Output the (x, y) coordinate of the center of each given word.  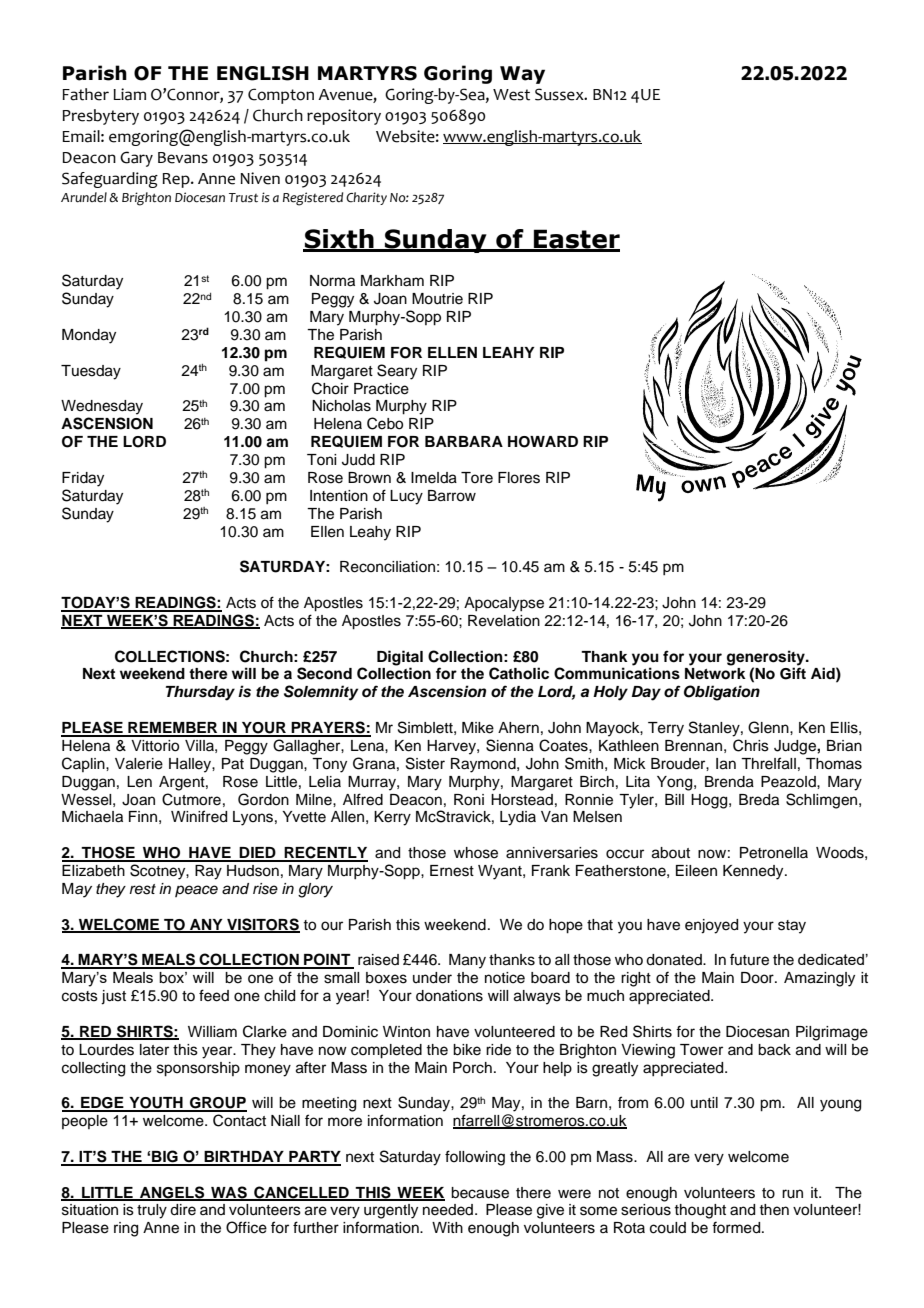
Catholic (519, 673)
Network (715, 674)
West (511, 95)
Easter (576, 240)
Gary (136, 159)
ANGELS (172, 1193)
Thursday (200, 693)
